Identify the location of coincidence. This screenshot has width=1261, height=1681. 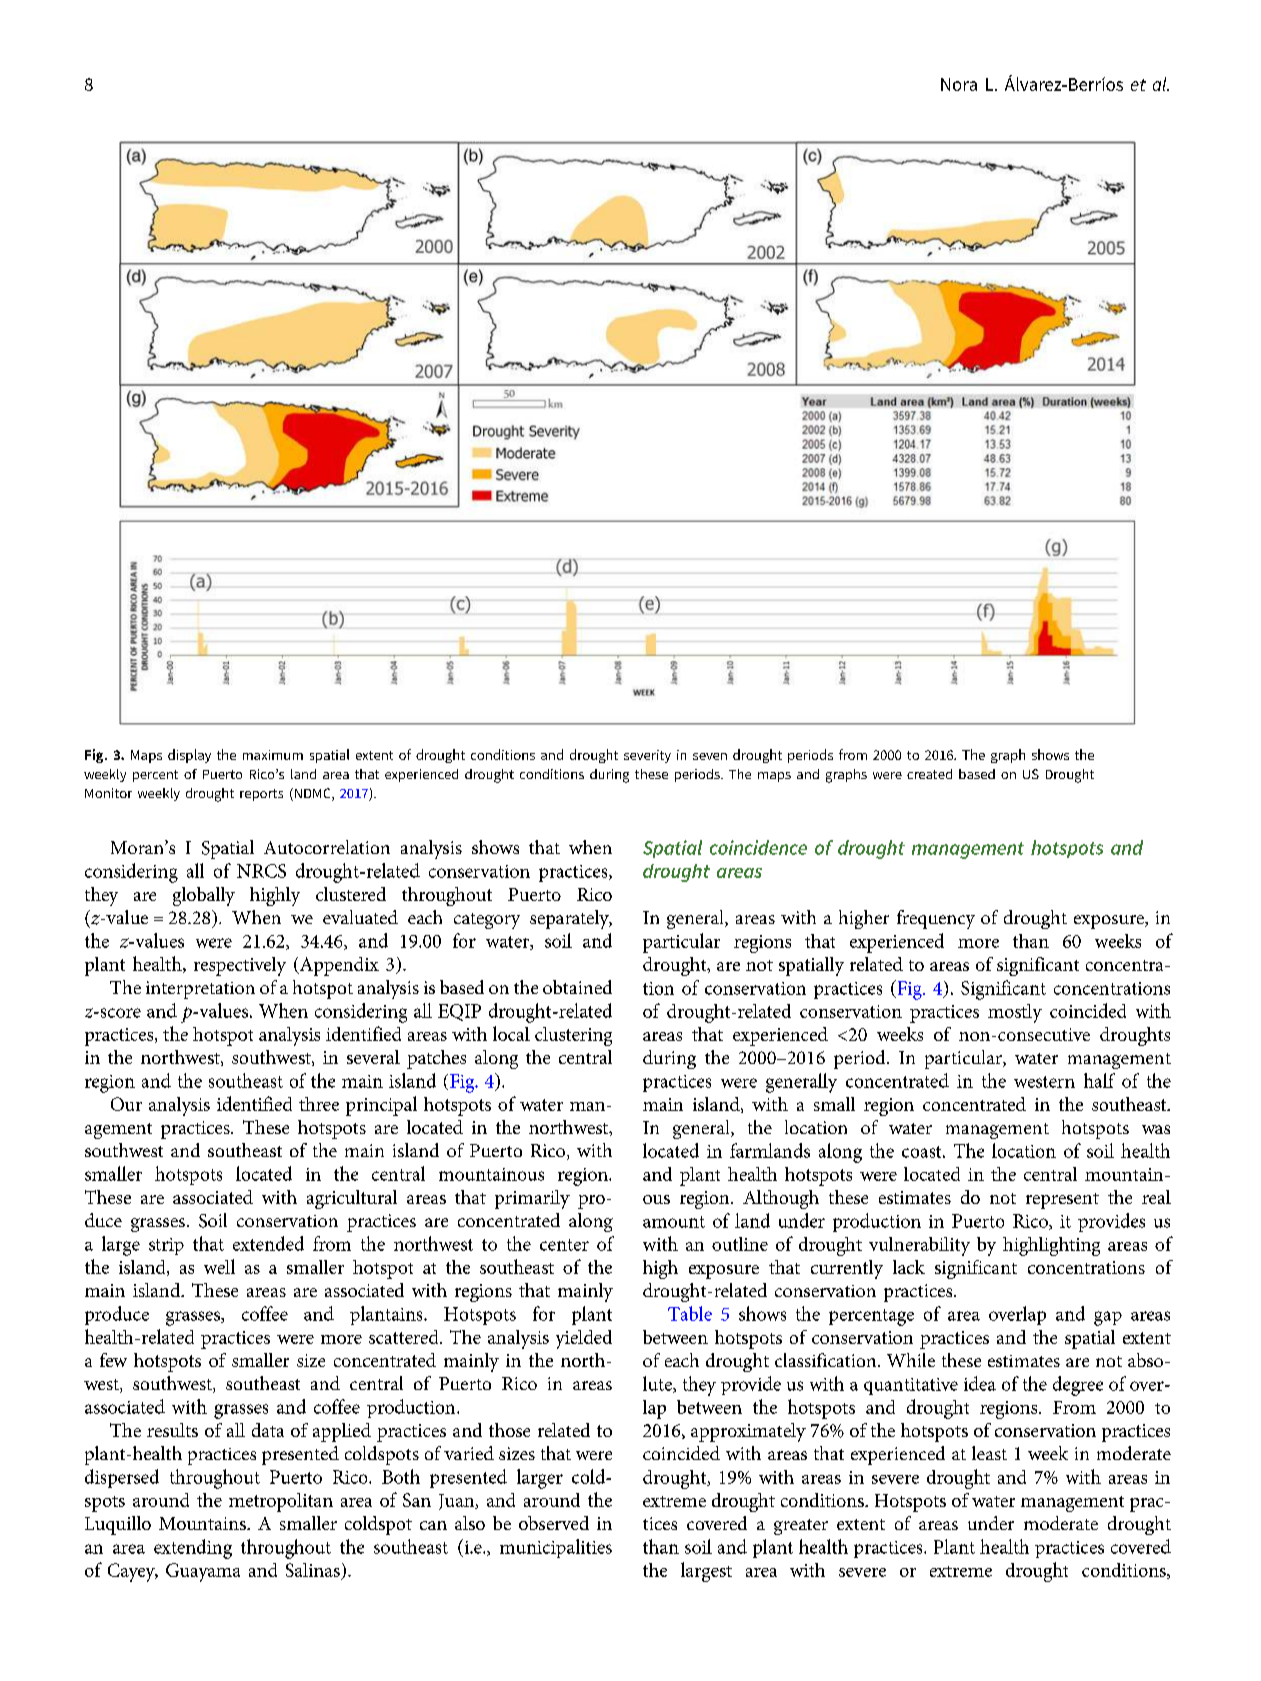
(758, 847).
